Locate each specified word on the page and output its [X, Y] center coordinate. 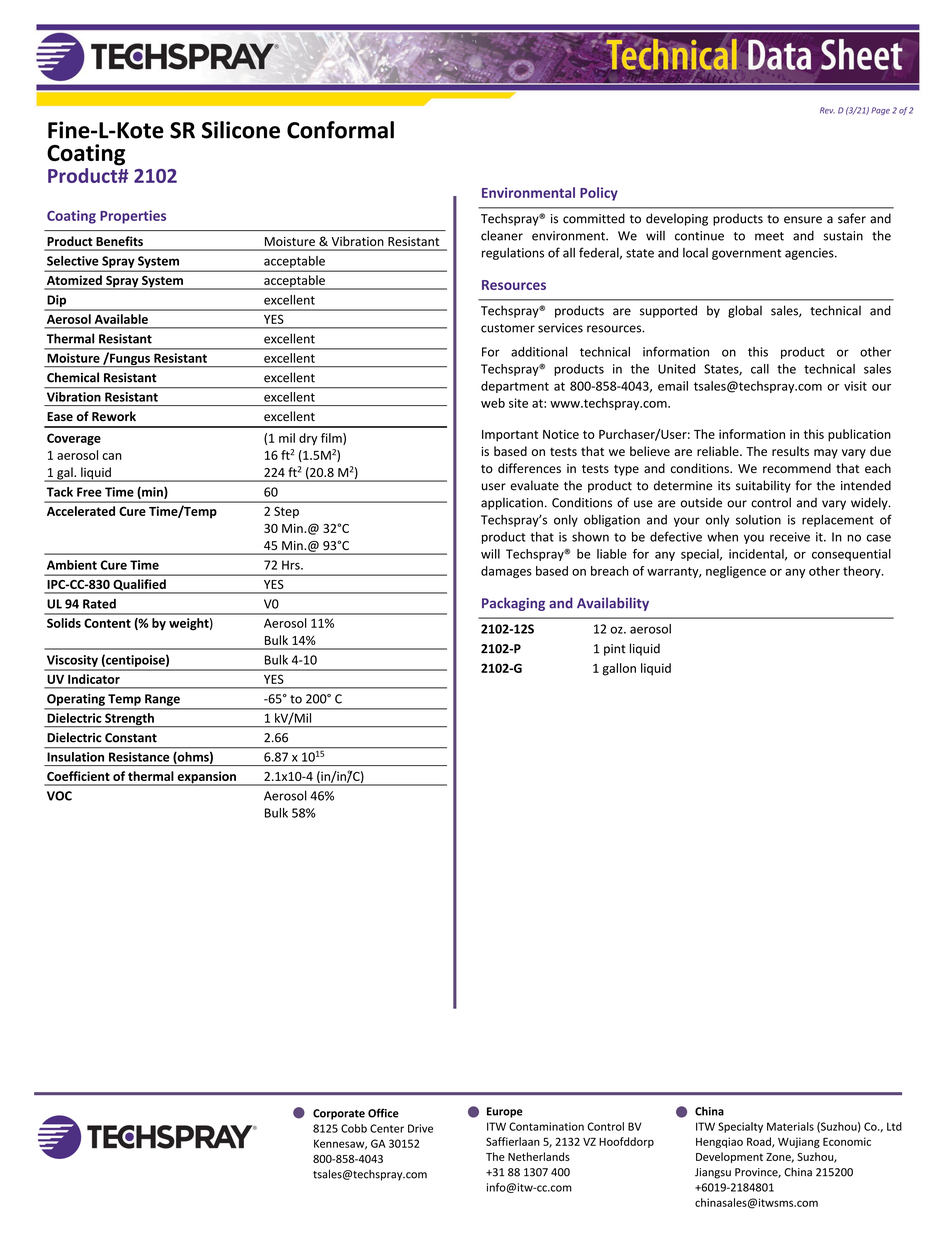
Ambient [72, 565]
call [760, 369]
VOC [59, 796]
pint [615, 650]
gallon [619, 669]
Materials [790, 1126]
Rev [827, 110]
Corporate [339, 1114]
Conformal [340, 130]
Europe [505, 1112]
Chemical [73, 377]
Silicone [241, 130]
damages [506, 572]
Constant [131, 738]
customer [508, 328]
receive [790, 537]
